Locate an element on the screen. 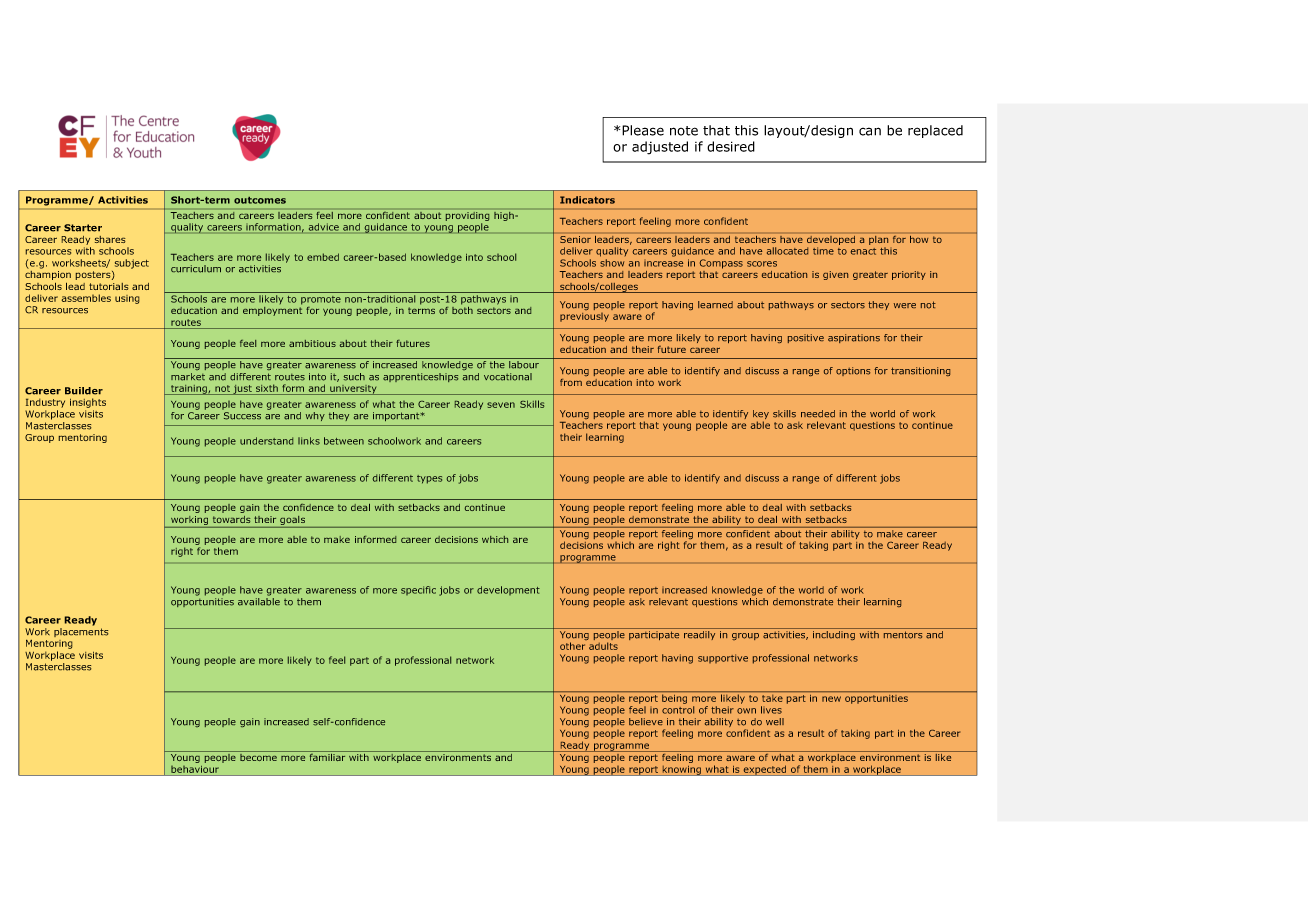 This screenshot has height=924, width=1308. development is located at coordinates (508, 590).
